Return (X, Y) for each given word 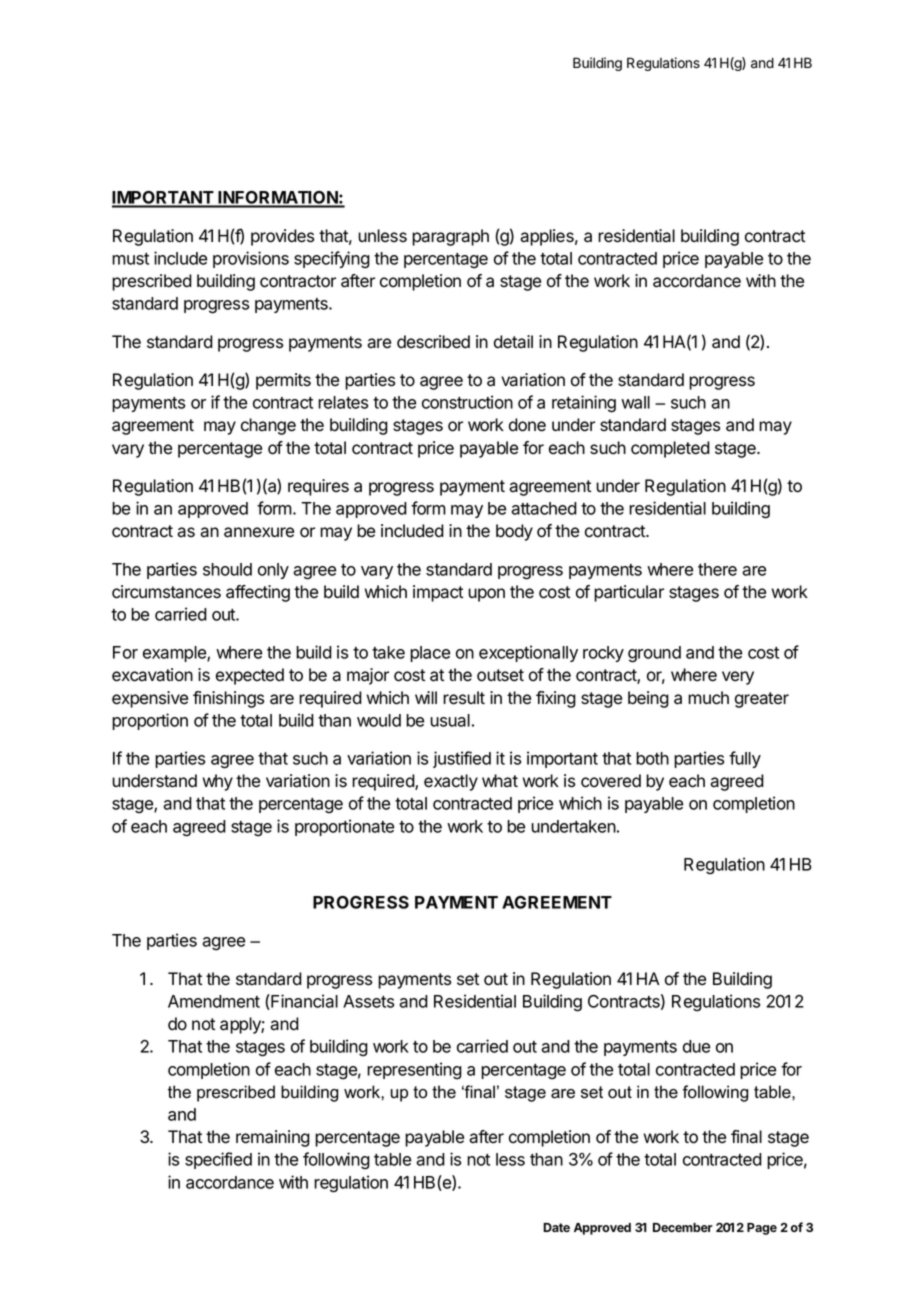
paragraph (450, 237)
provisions (251, 259)
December (683, 1227)
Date (556, 1227)
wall (635, 402)
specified (218, 1160)
